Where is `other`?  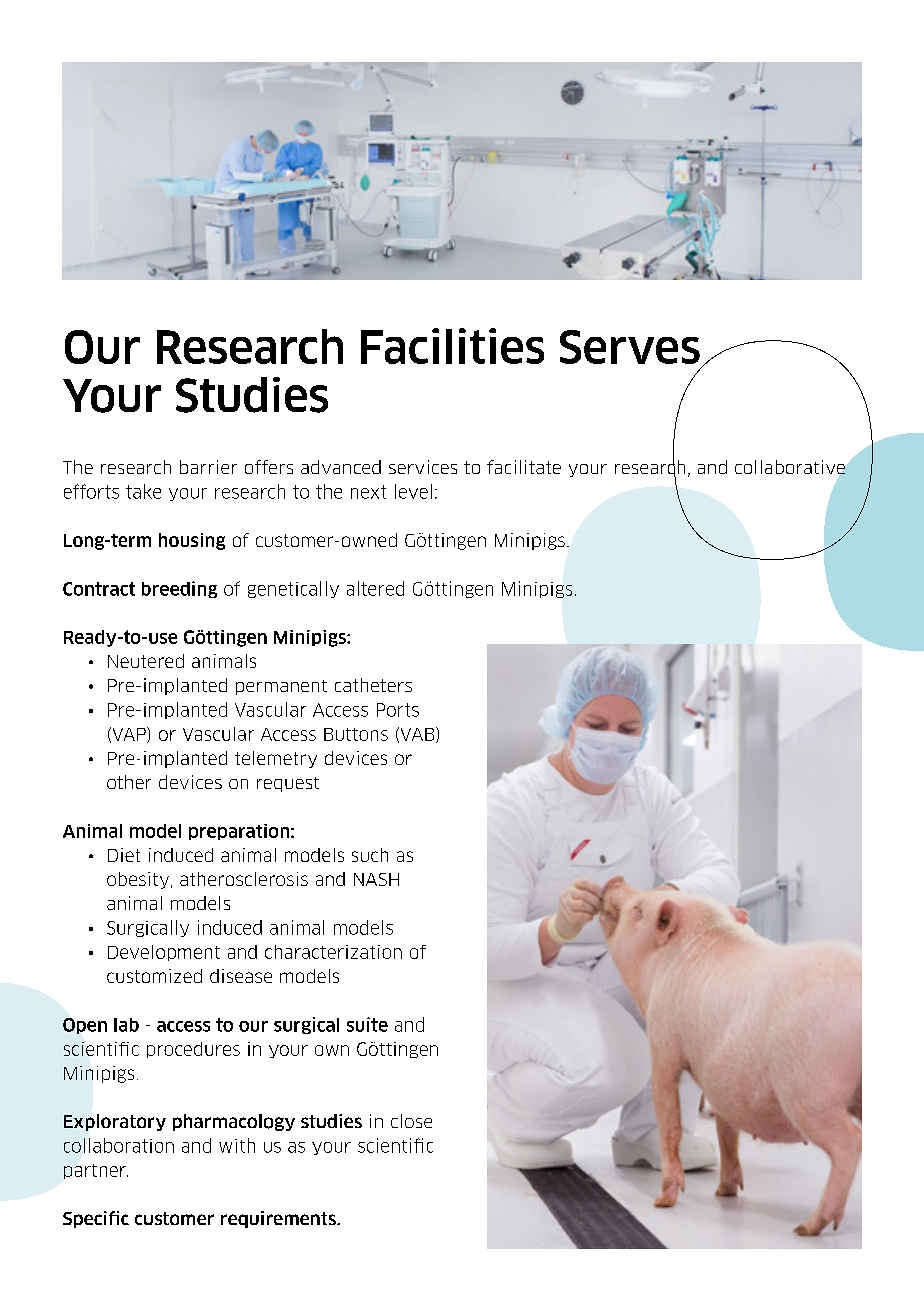 other is located at coordinates (129, 782).
